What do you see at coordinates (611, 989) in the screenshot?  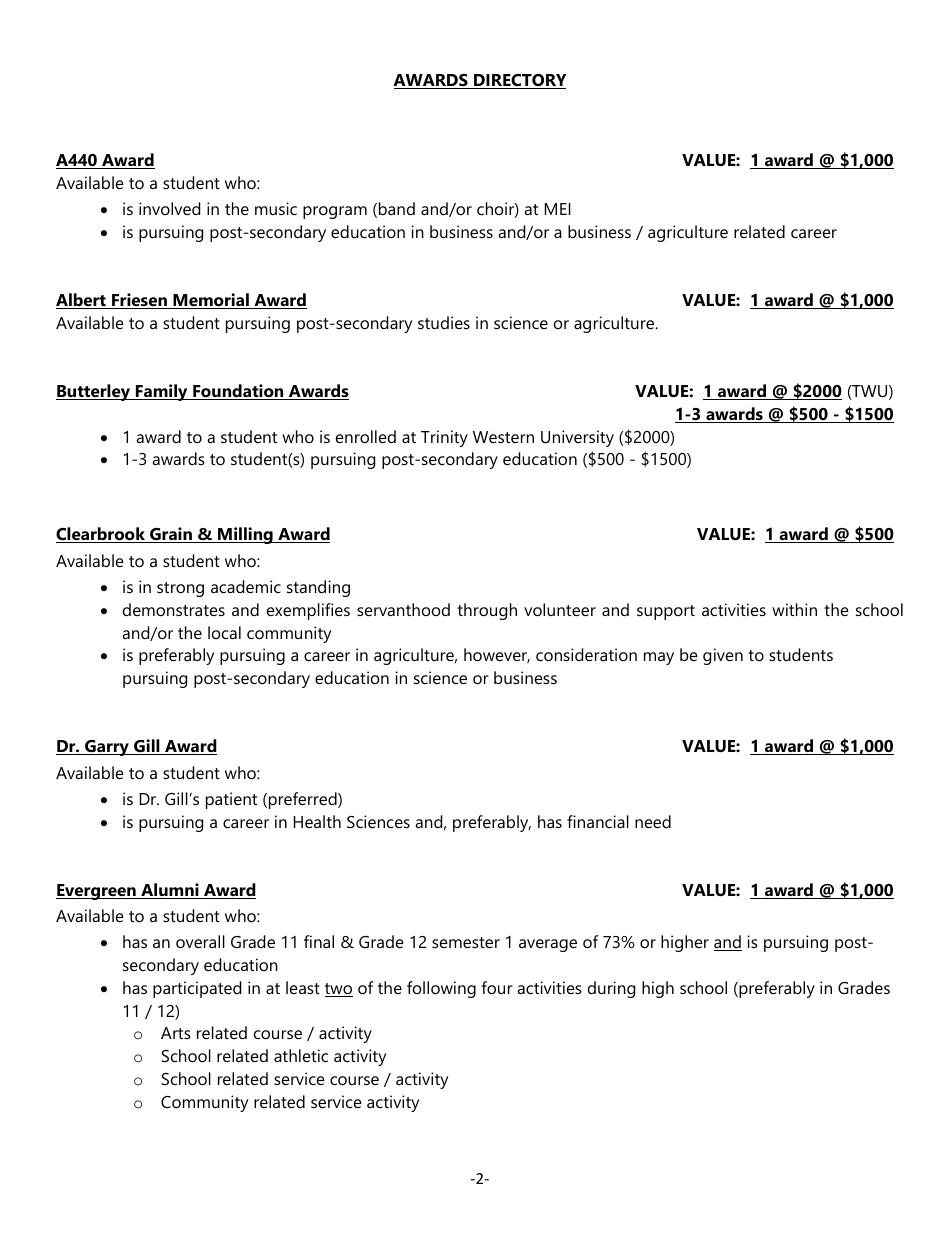 I see `during` at bounding box center [611, 989].
